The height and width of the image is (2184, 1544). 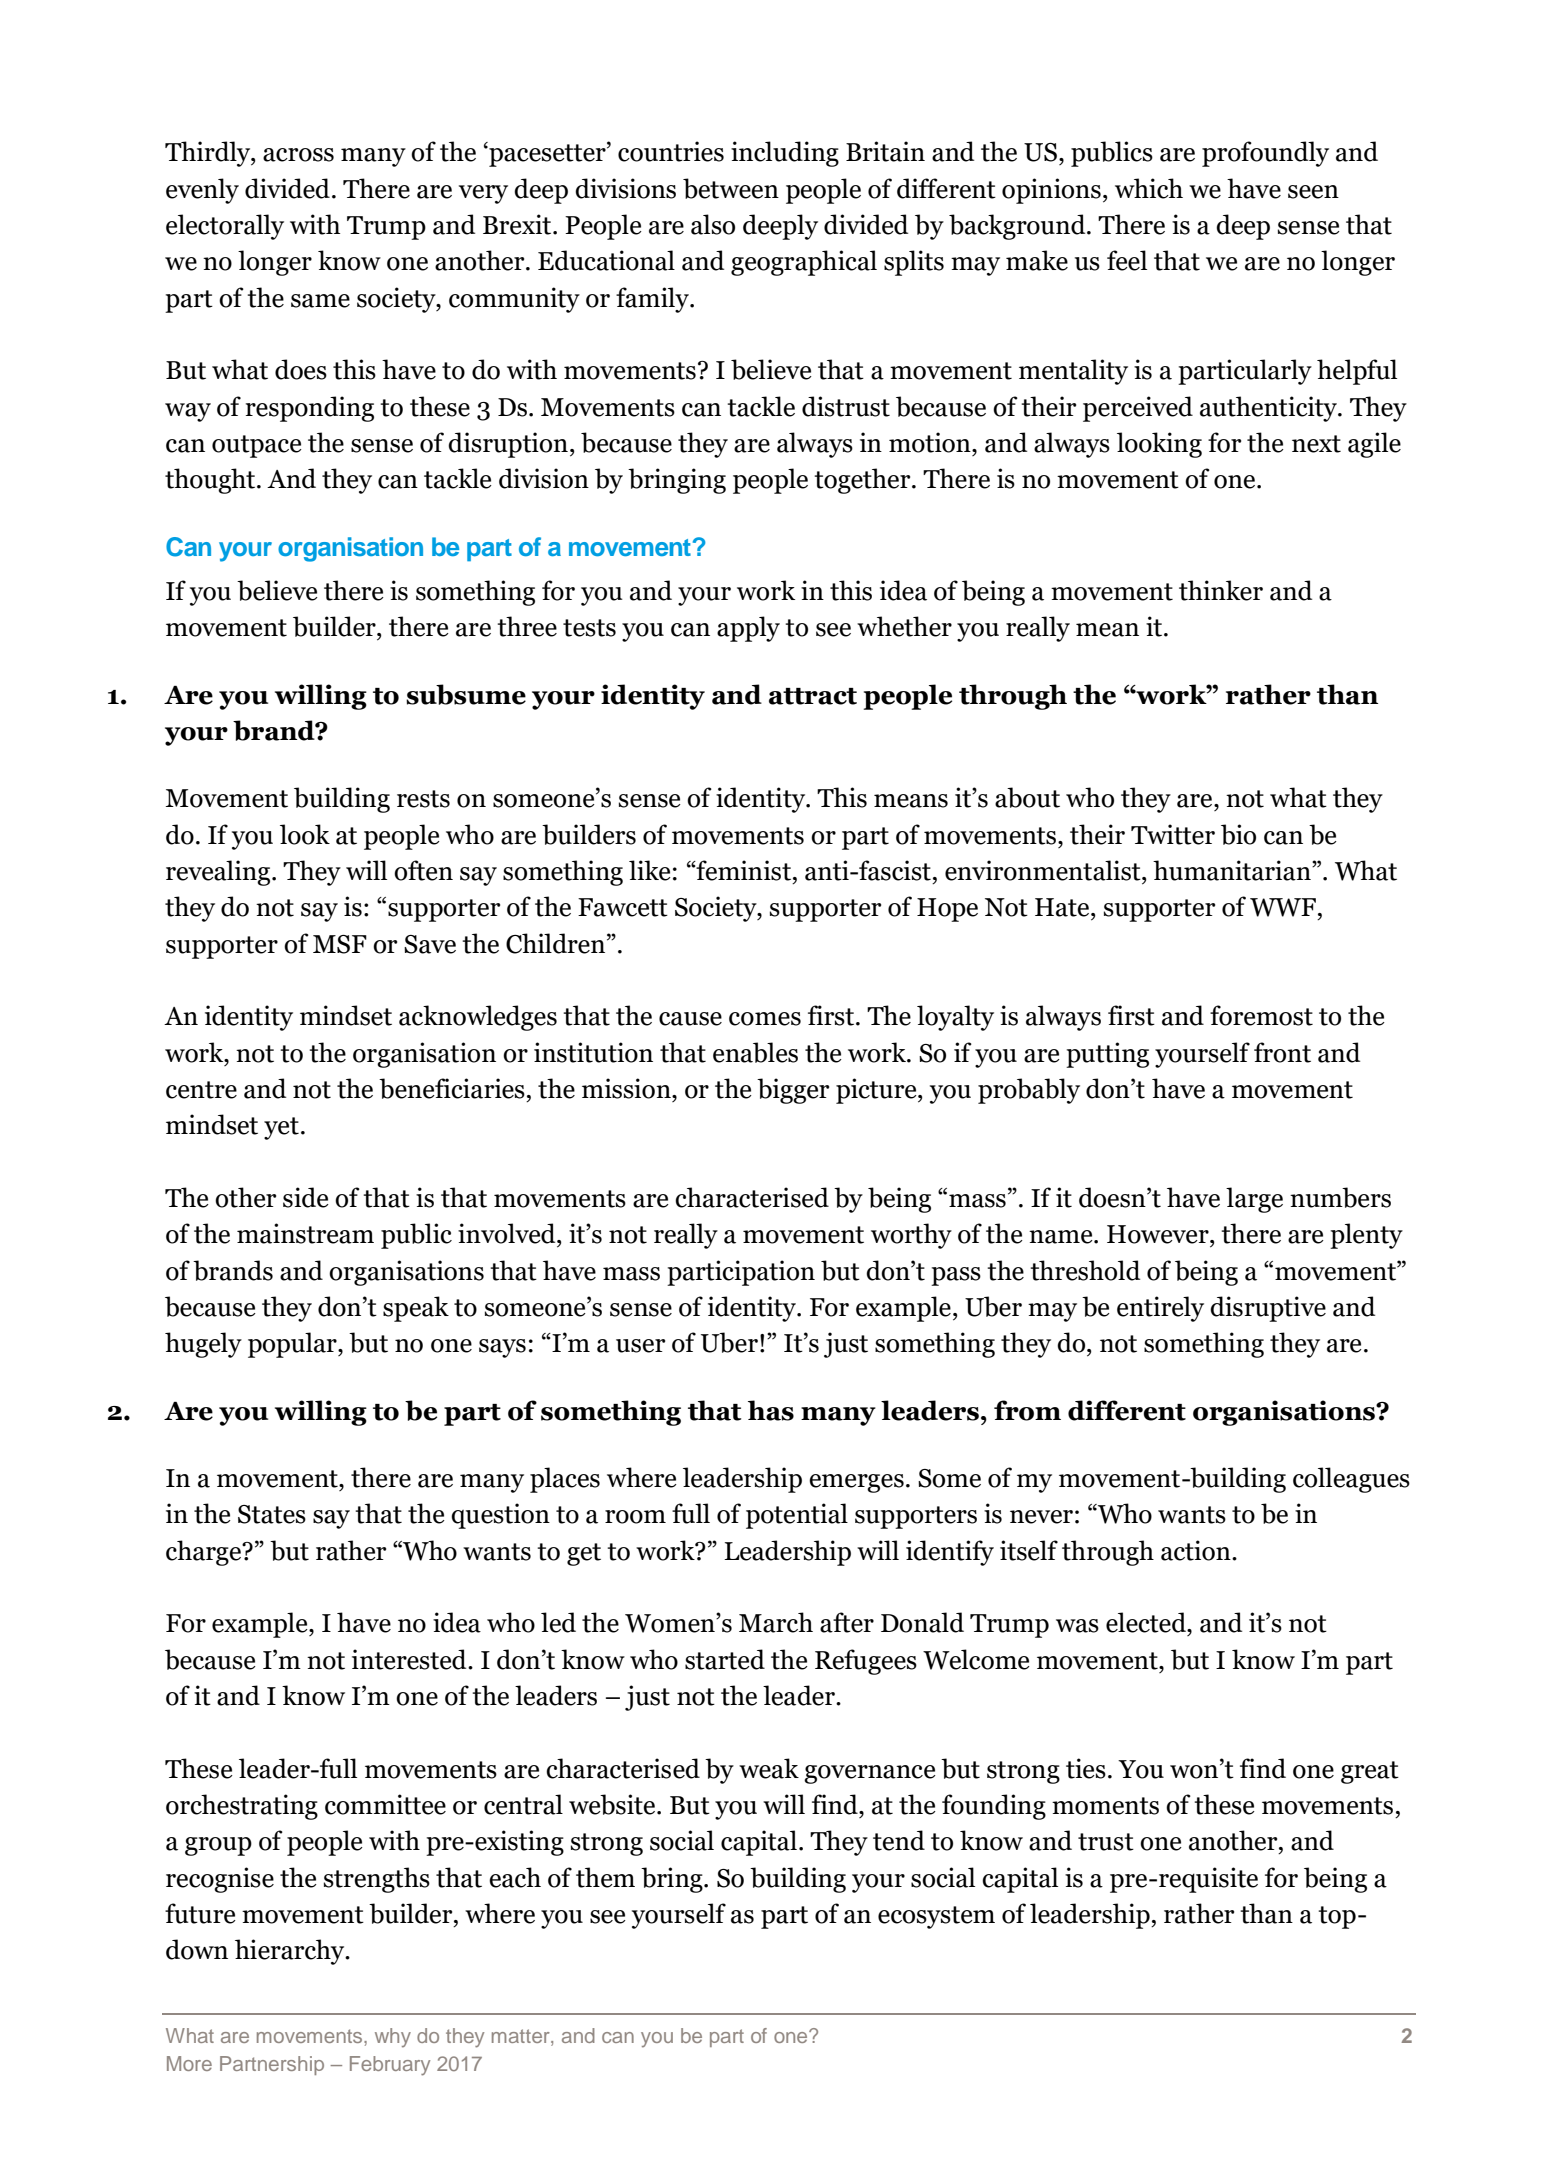 I want to click on has, so click(x=771, y=1410).
